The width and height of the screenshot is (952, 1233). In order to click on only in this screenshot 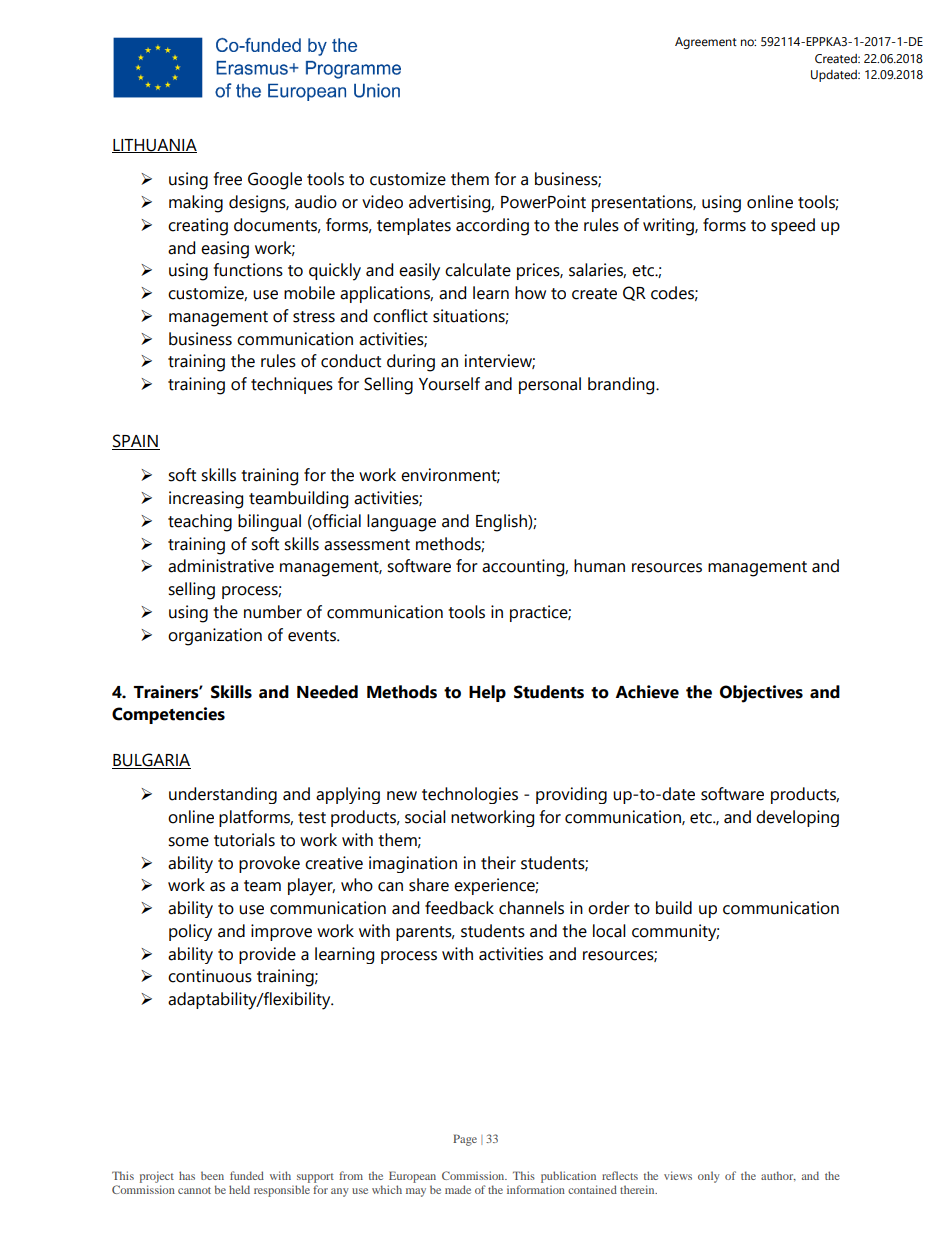, I will do `click(709, 1177)`.
